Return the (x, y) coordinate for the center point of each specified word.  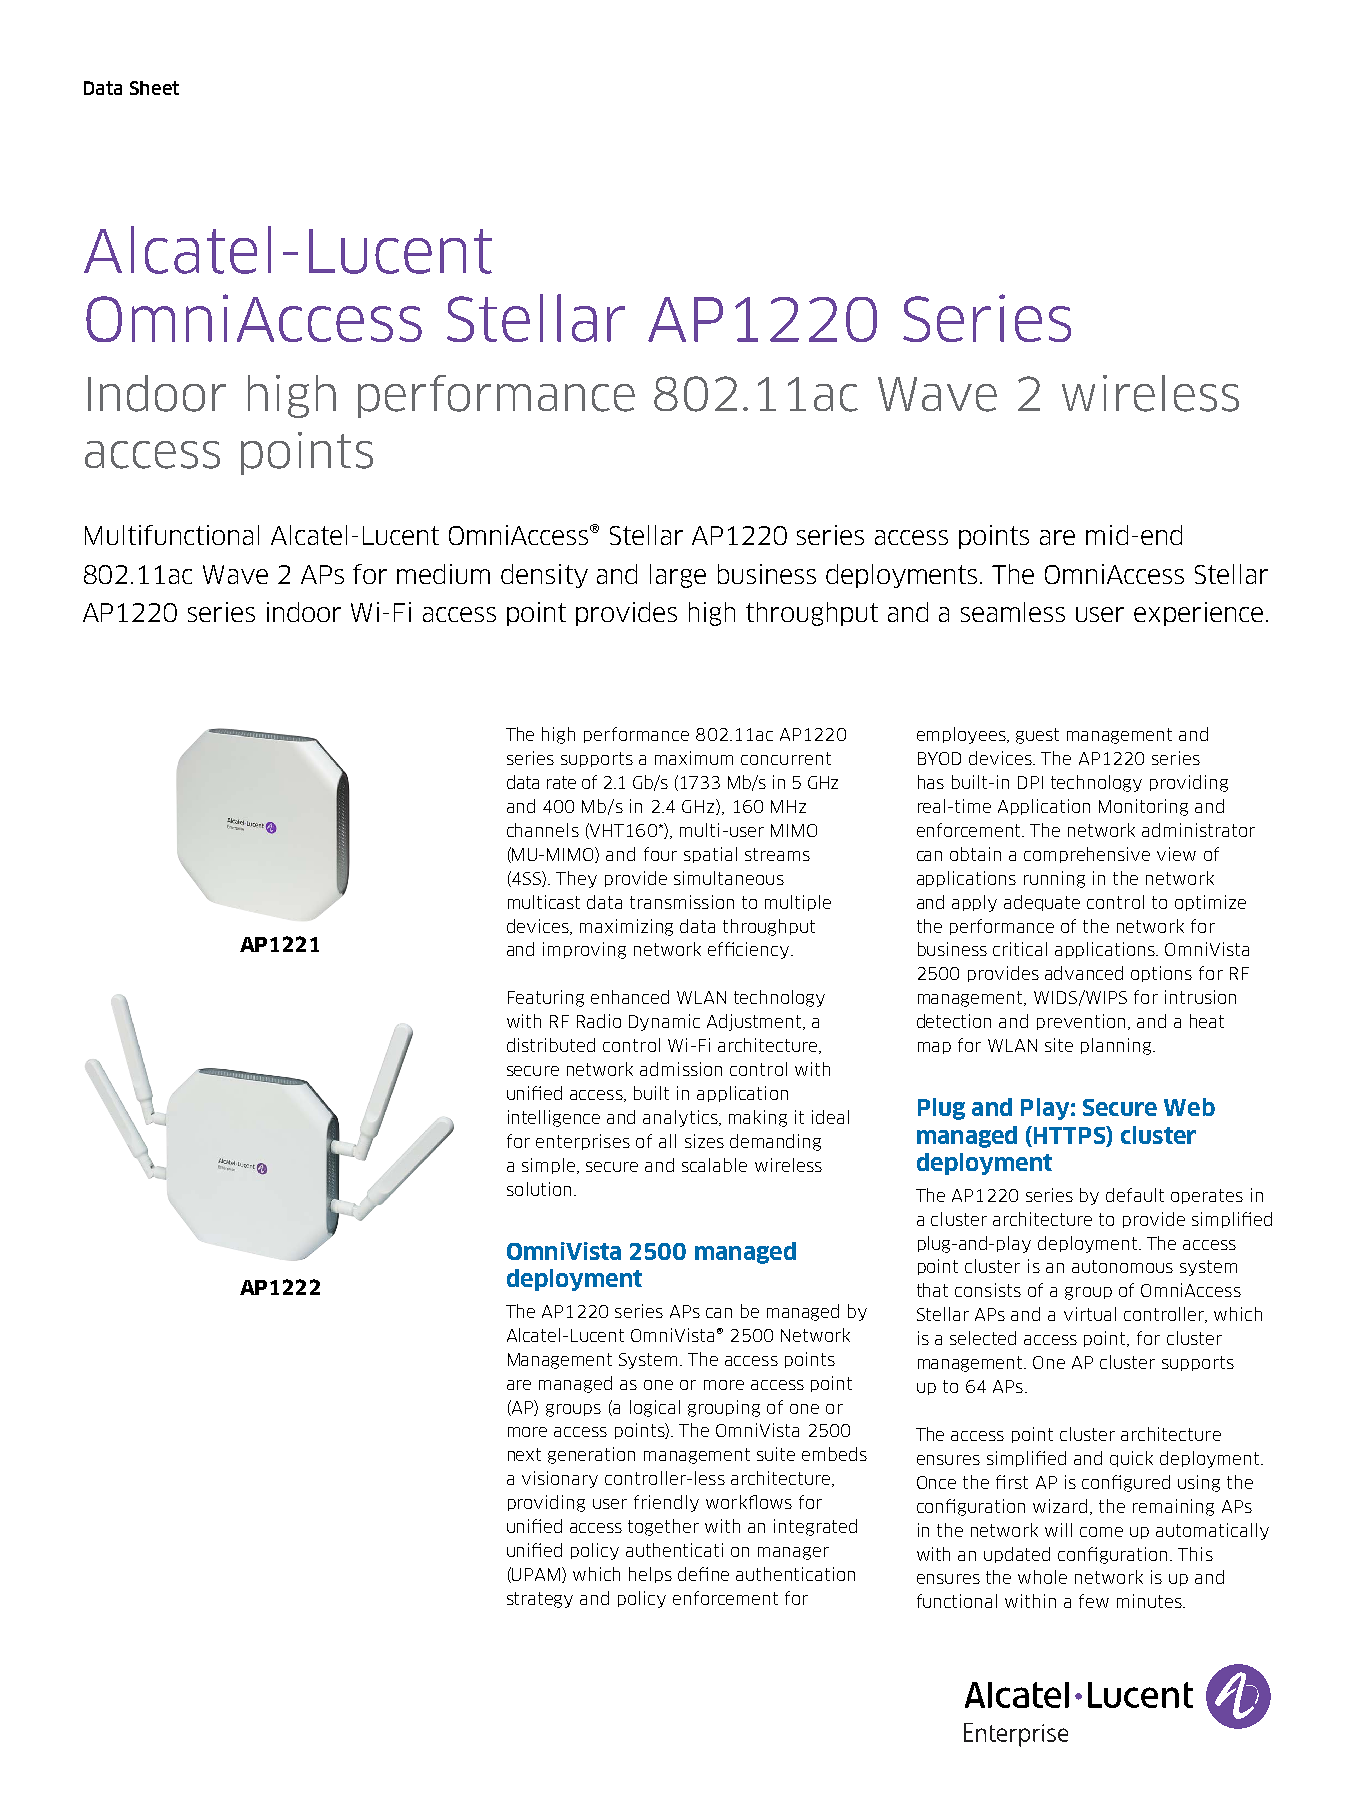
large (678, 576)
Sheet (154, 88)
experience (1198, 614)
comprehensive (1087, 855)
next (524, 1454)
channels (543, 830)
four (660, 854)
